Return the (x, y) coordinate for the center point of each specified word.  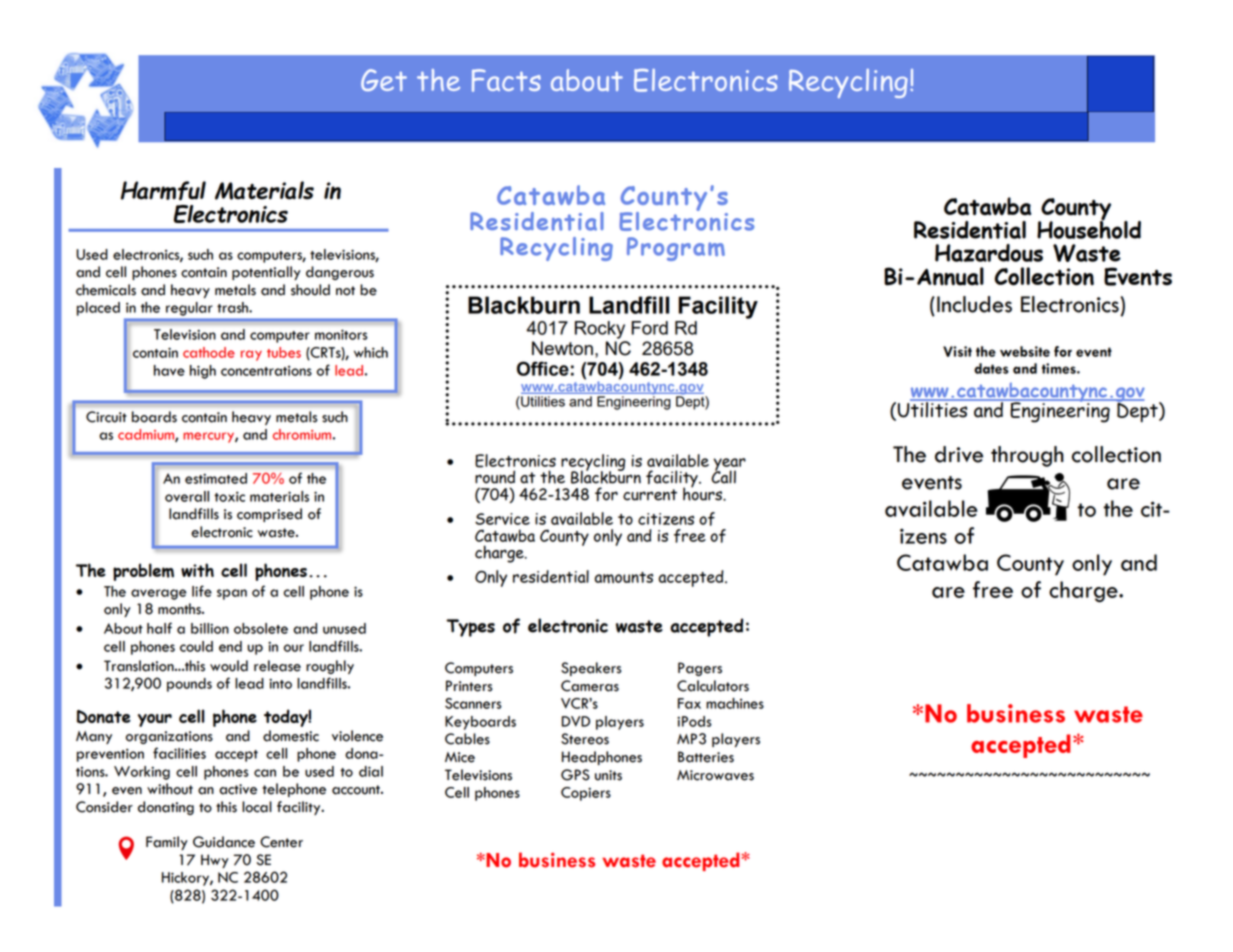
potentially (266, 273)
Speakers (591, 669)
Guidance (224, 842)
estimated (216, 478)
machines (735, 703)
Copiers (586, 794)
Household (1089, 228)
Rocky (600, 330)
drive (959, 454)
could (196, 646)
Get (384, 80)
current (650, 495)
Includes (974, 304)
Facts (506, 80)
